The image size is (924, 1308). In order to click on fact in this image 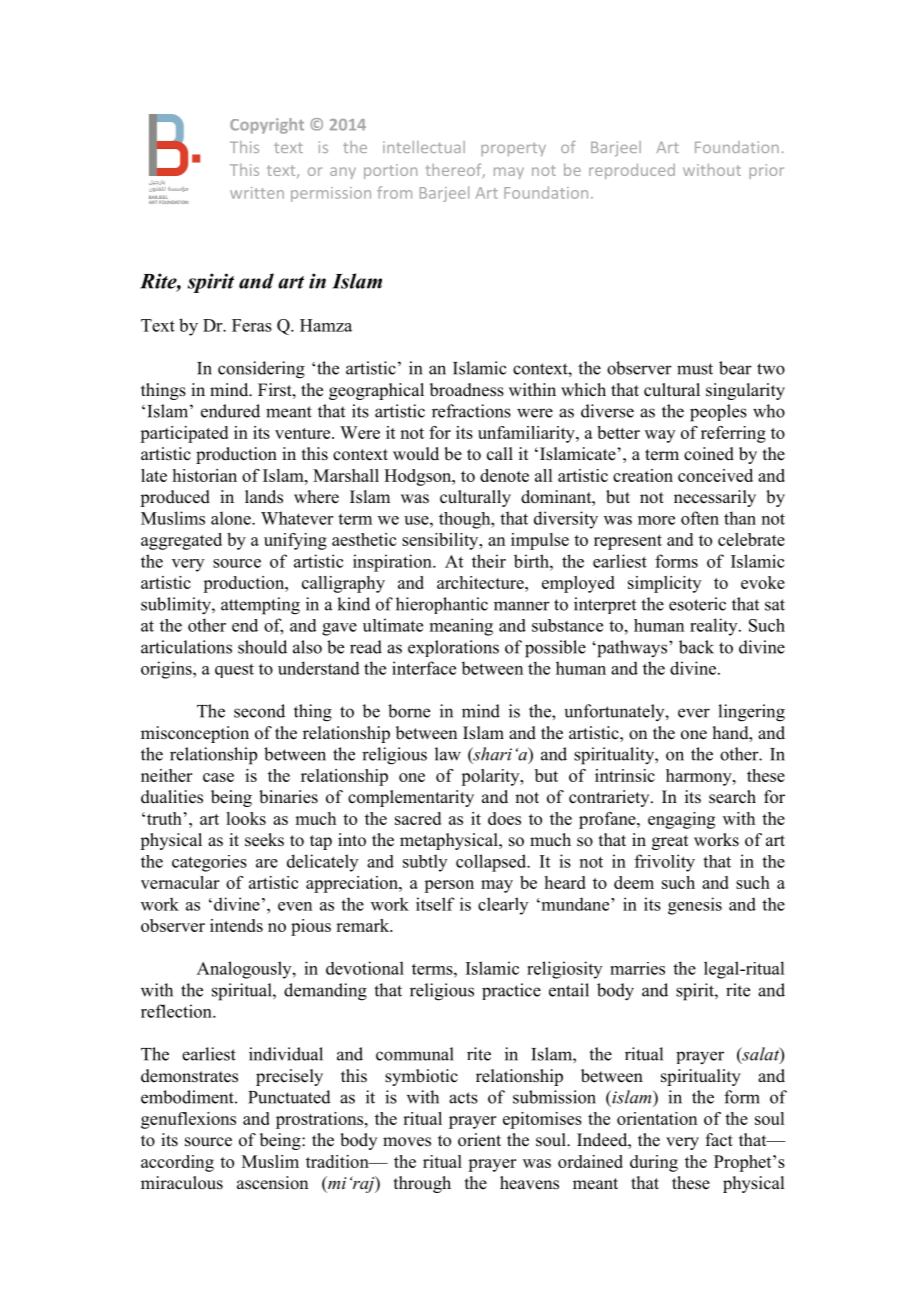, I will do `click(719, 1140)`.
